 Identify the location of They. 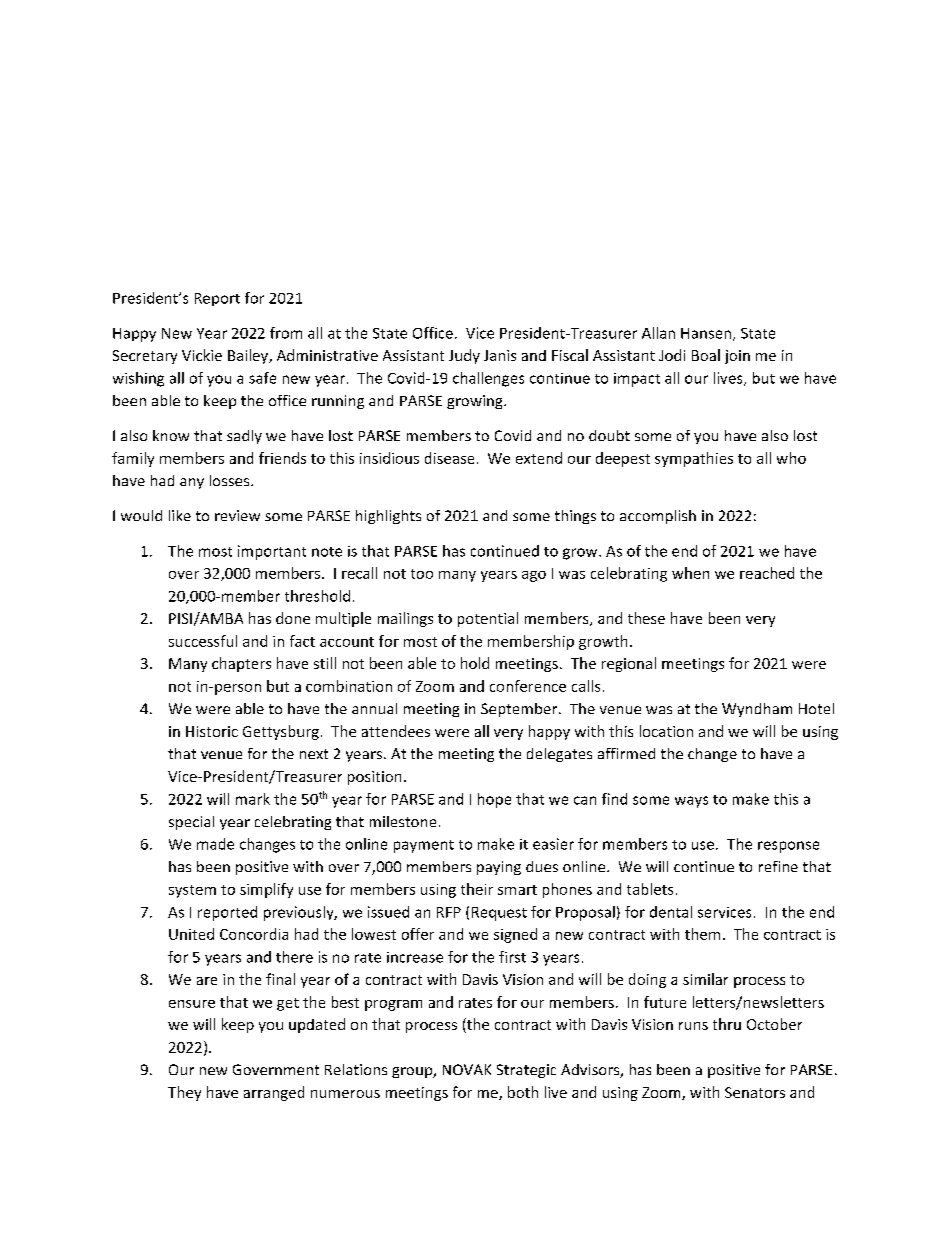
(184, 1093).
